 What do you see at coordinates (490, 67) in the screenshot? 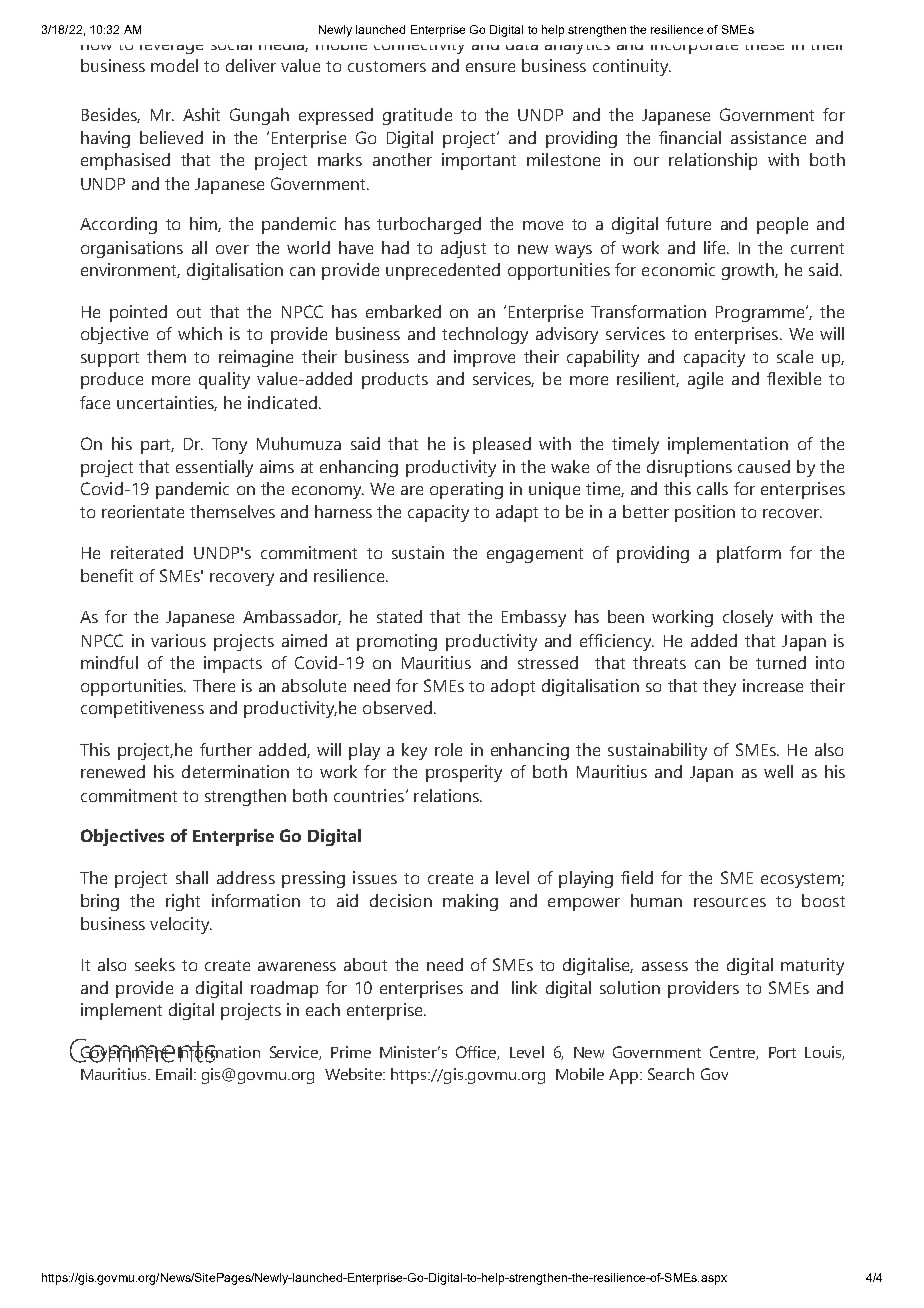
I see `ensure` at bounding box center [490, 67].
